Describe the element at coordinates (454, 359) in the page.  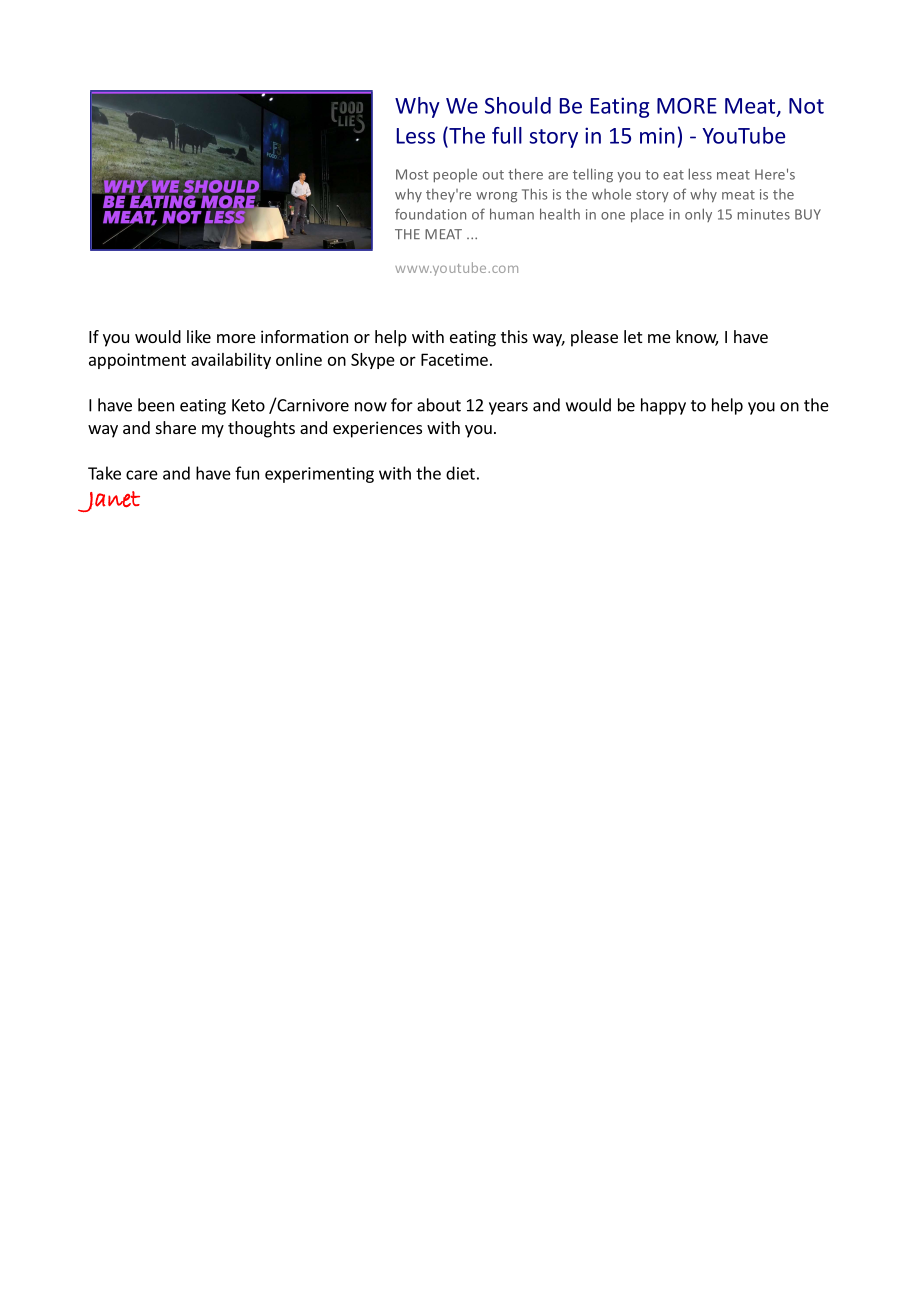
I see `Facetime` at that location.
